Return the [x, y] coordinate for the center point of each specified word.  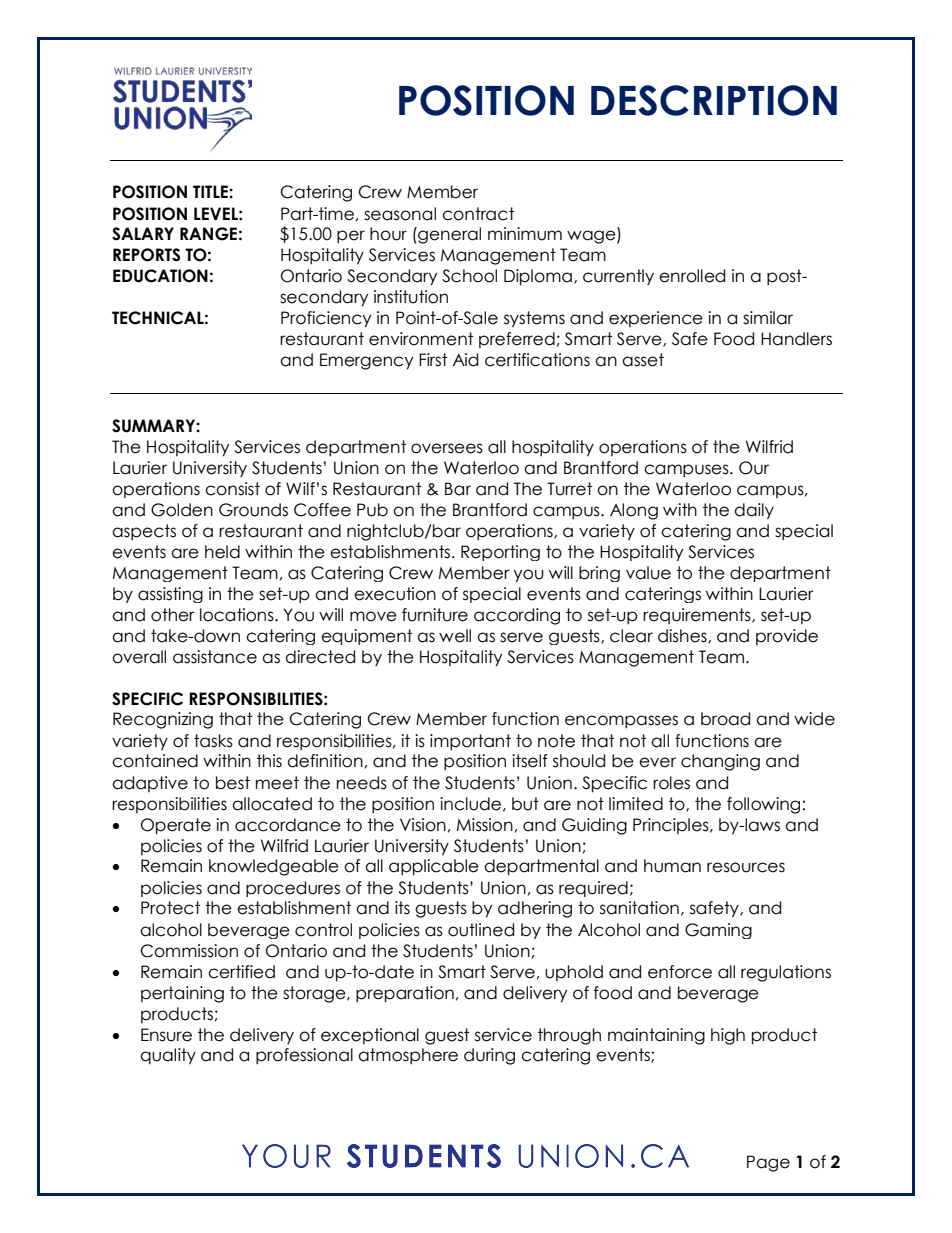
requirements [698, 616]
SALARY [143, 234]
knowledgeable [274, 867]
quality [168, 1056]
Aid [465, 360]
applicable [434, 867]
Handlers [796, 339]
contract [478, 214]
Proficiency [326, 319]
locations [238, 615]
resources [746, 867]
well [455, 636]
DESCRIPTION [714, 100]
